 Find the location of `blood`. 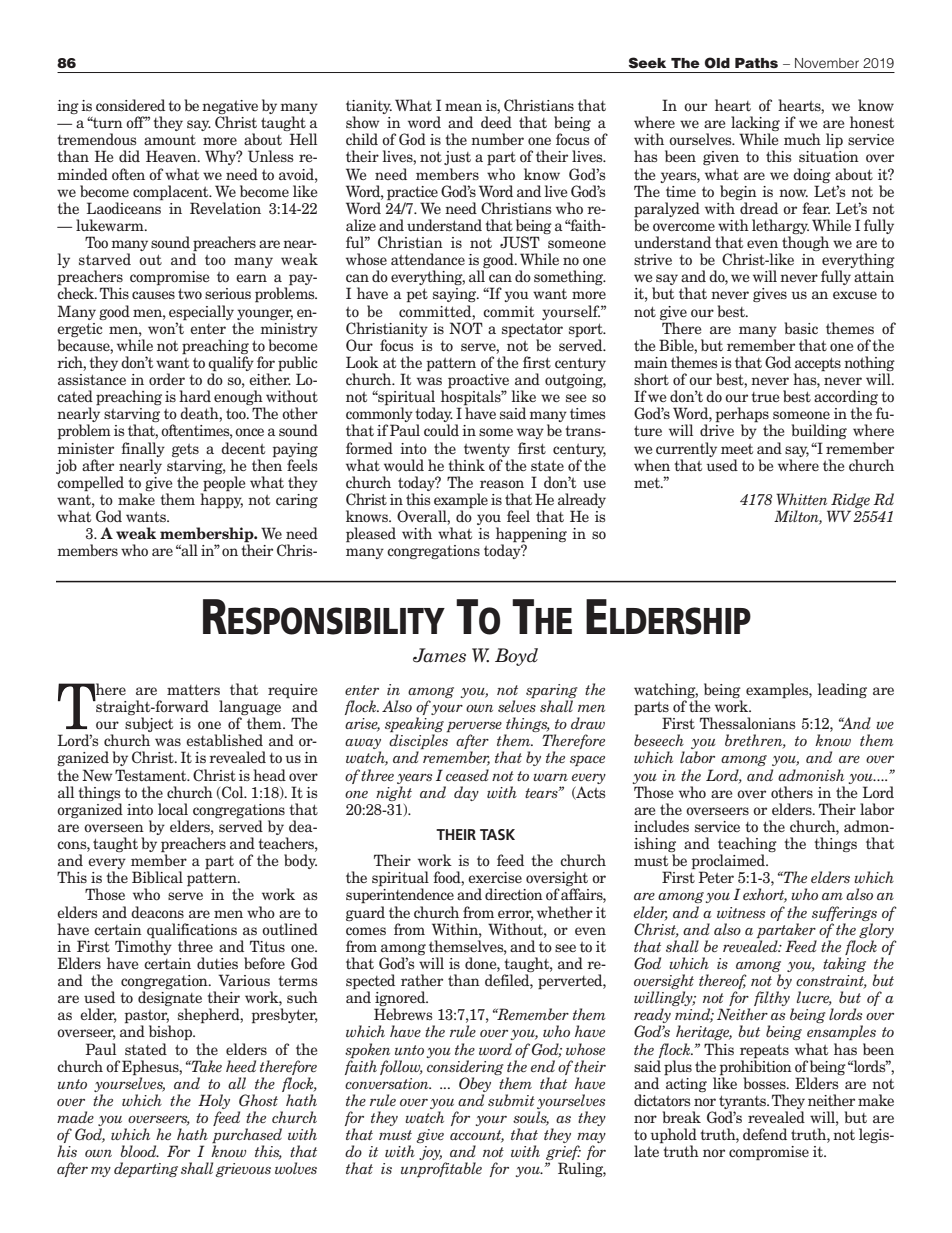

blood is located at coordinates (139, 1151).
